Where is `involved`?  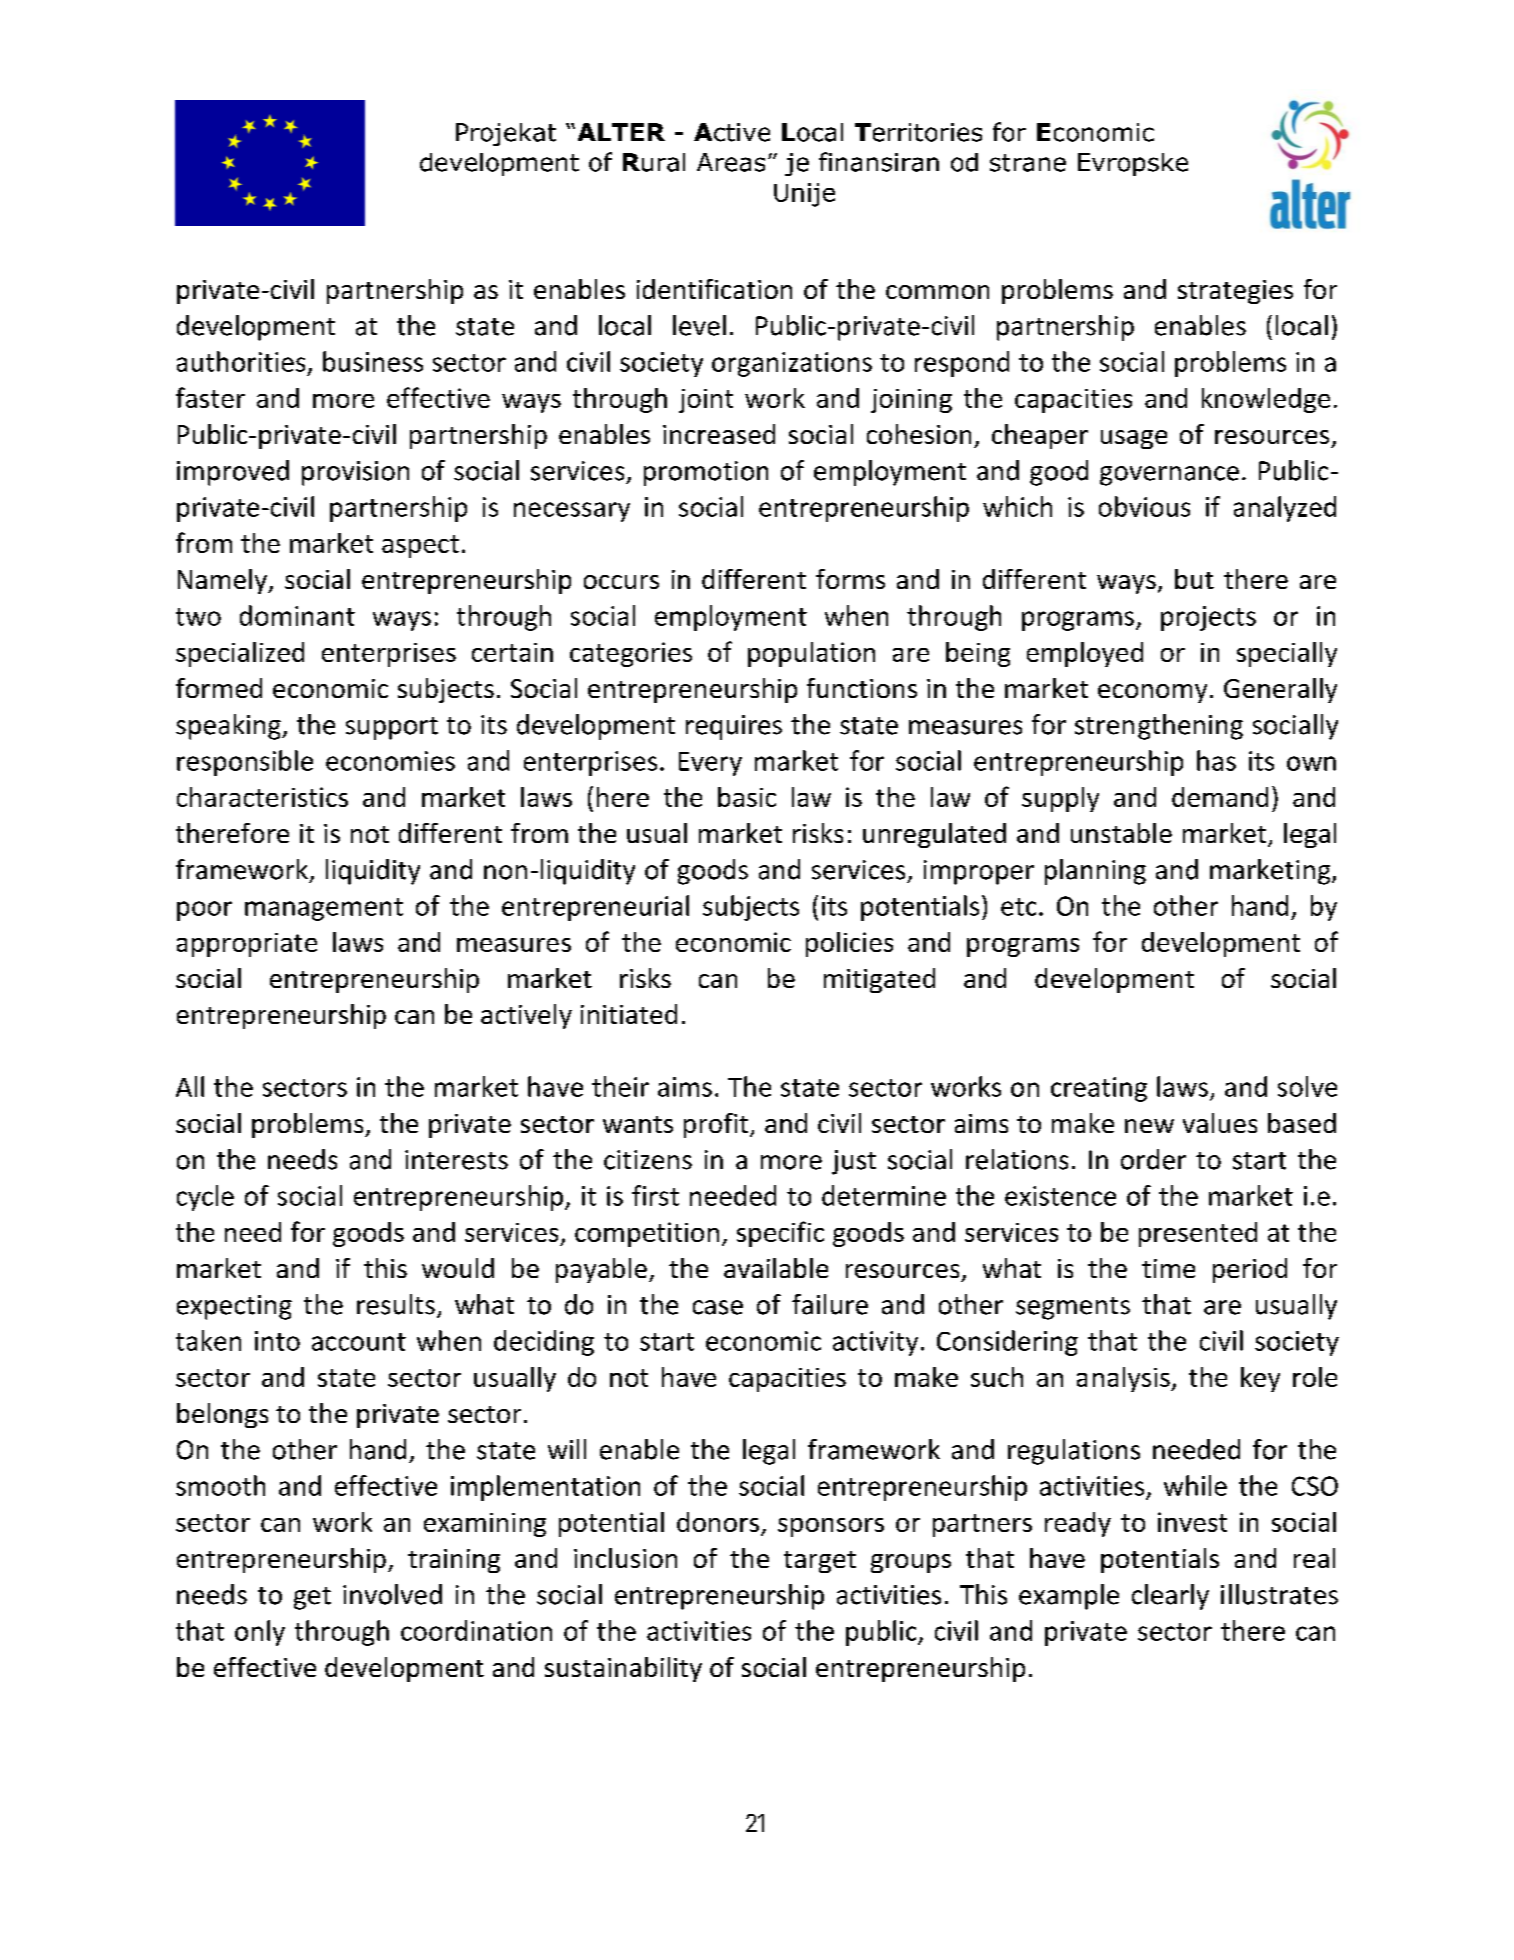 involved is located at coordinates (392, 1594).
